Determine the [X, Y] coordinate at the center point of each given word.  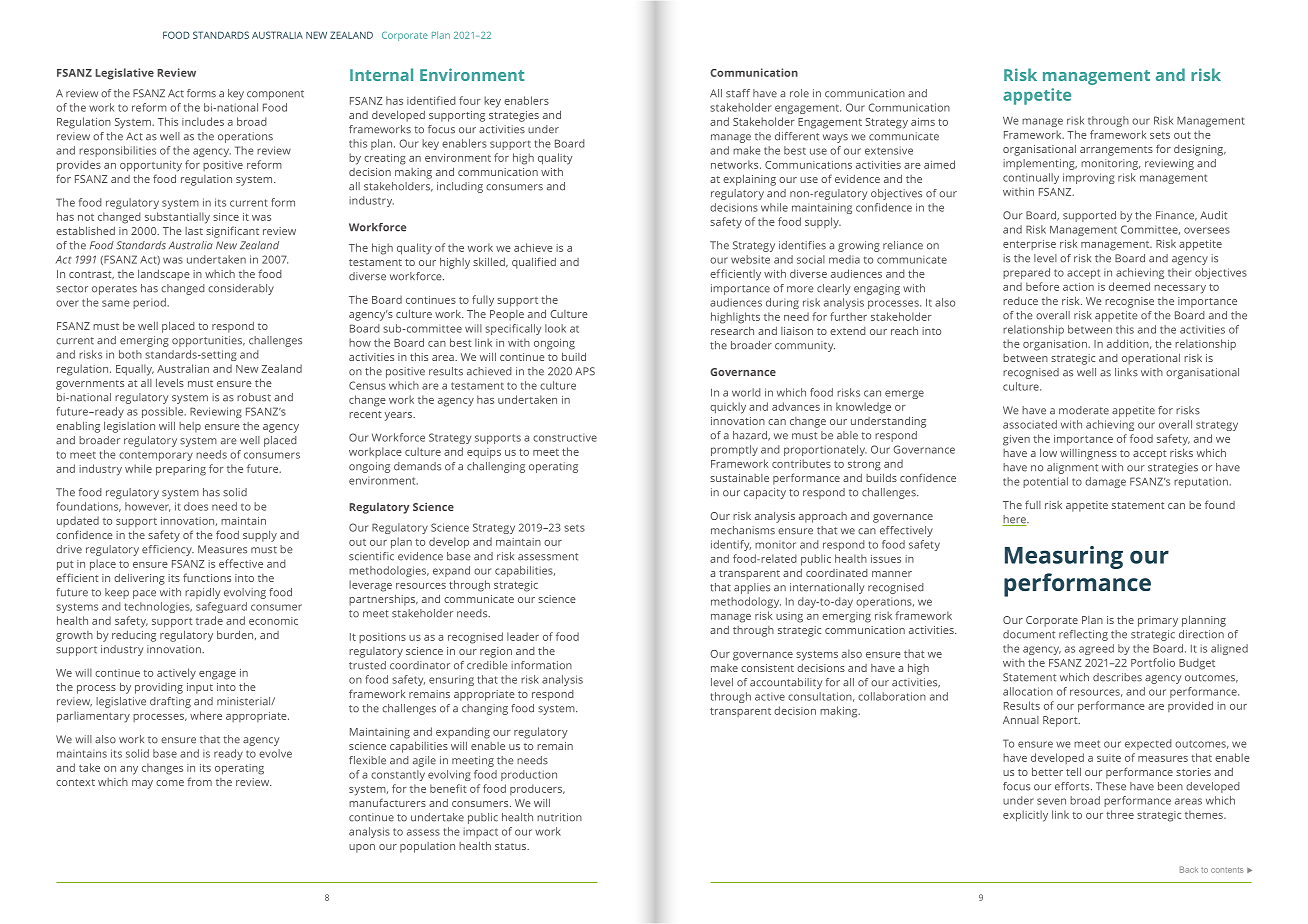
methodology [746, 602]
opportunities [208, 341]
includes [203, 121]
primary [1158, 621]
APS [585, 371]
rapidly [202, 593]
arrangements [1116, 151]
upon [362, 848]
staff [738, 93]
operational [1151, 359]
